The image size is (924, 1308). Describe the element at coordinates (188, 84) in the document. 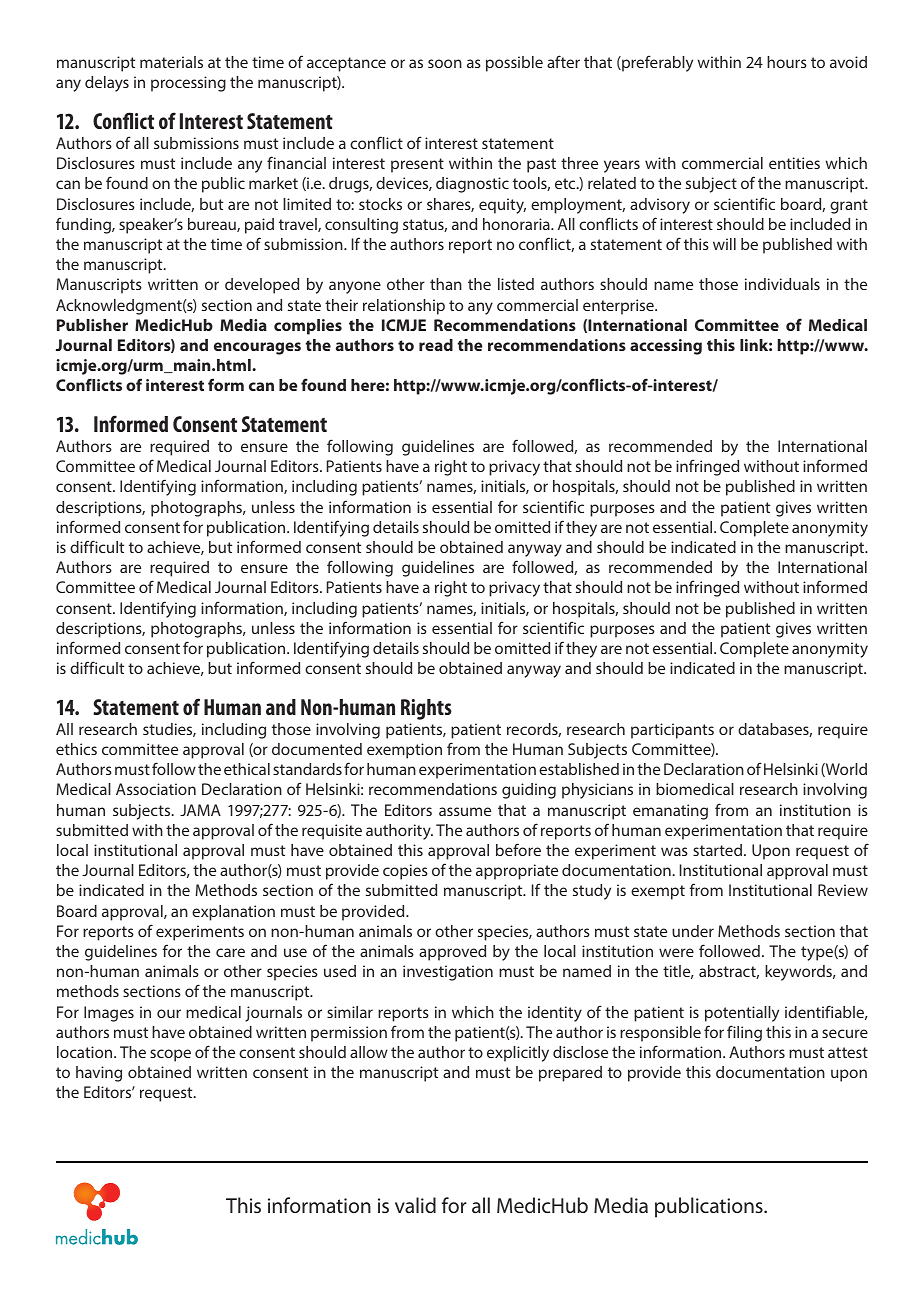

I see `processing` at that location.
